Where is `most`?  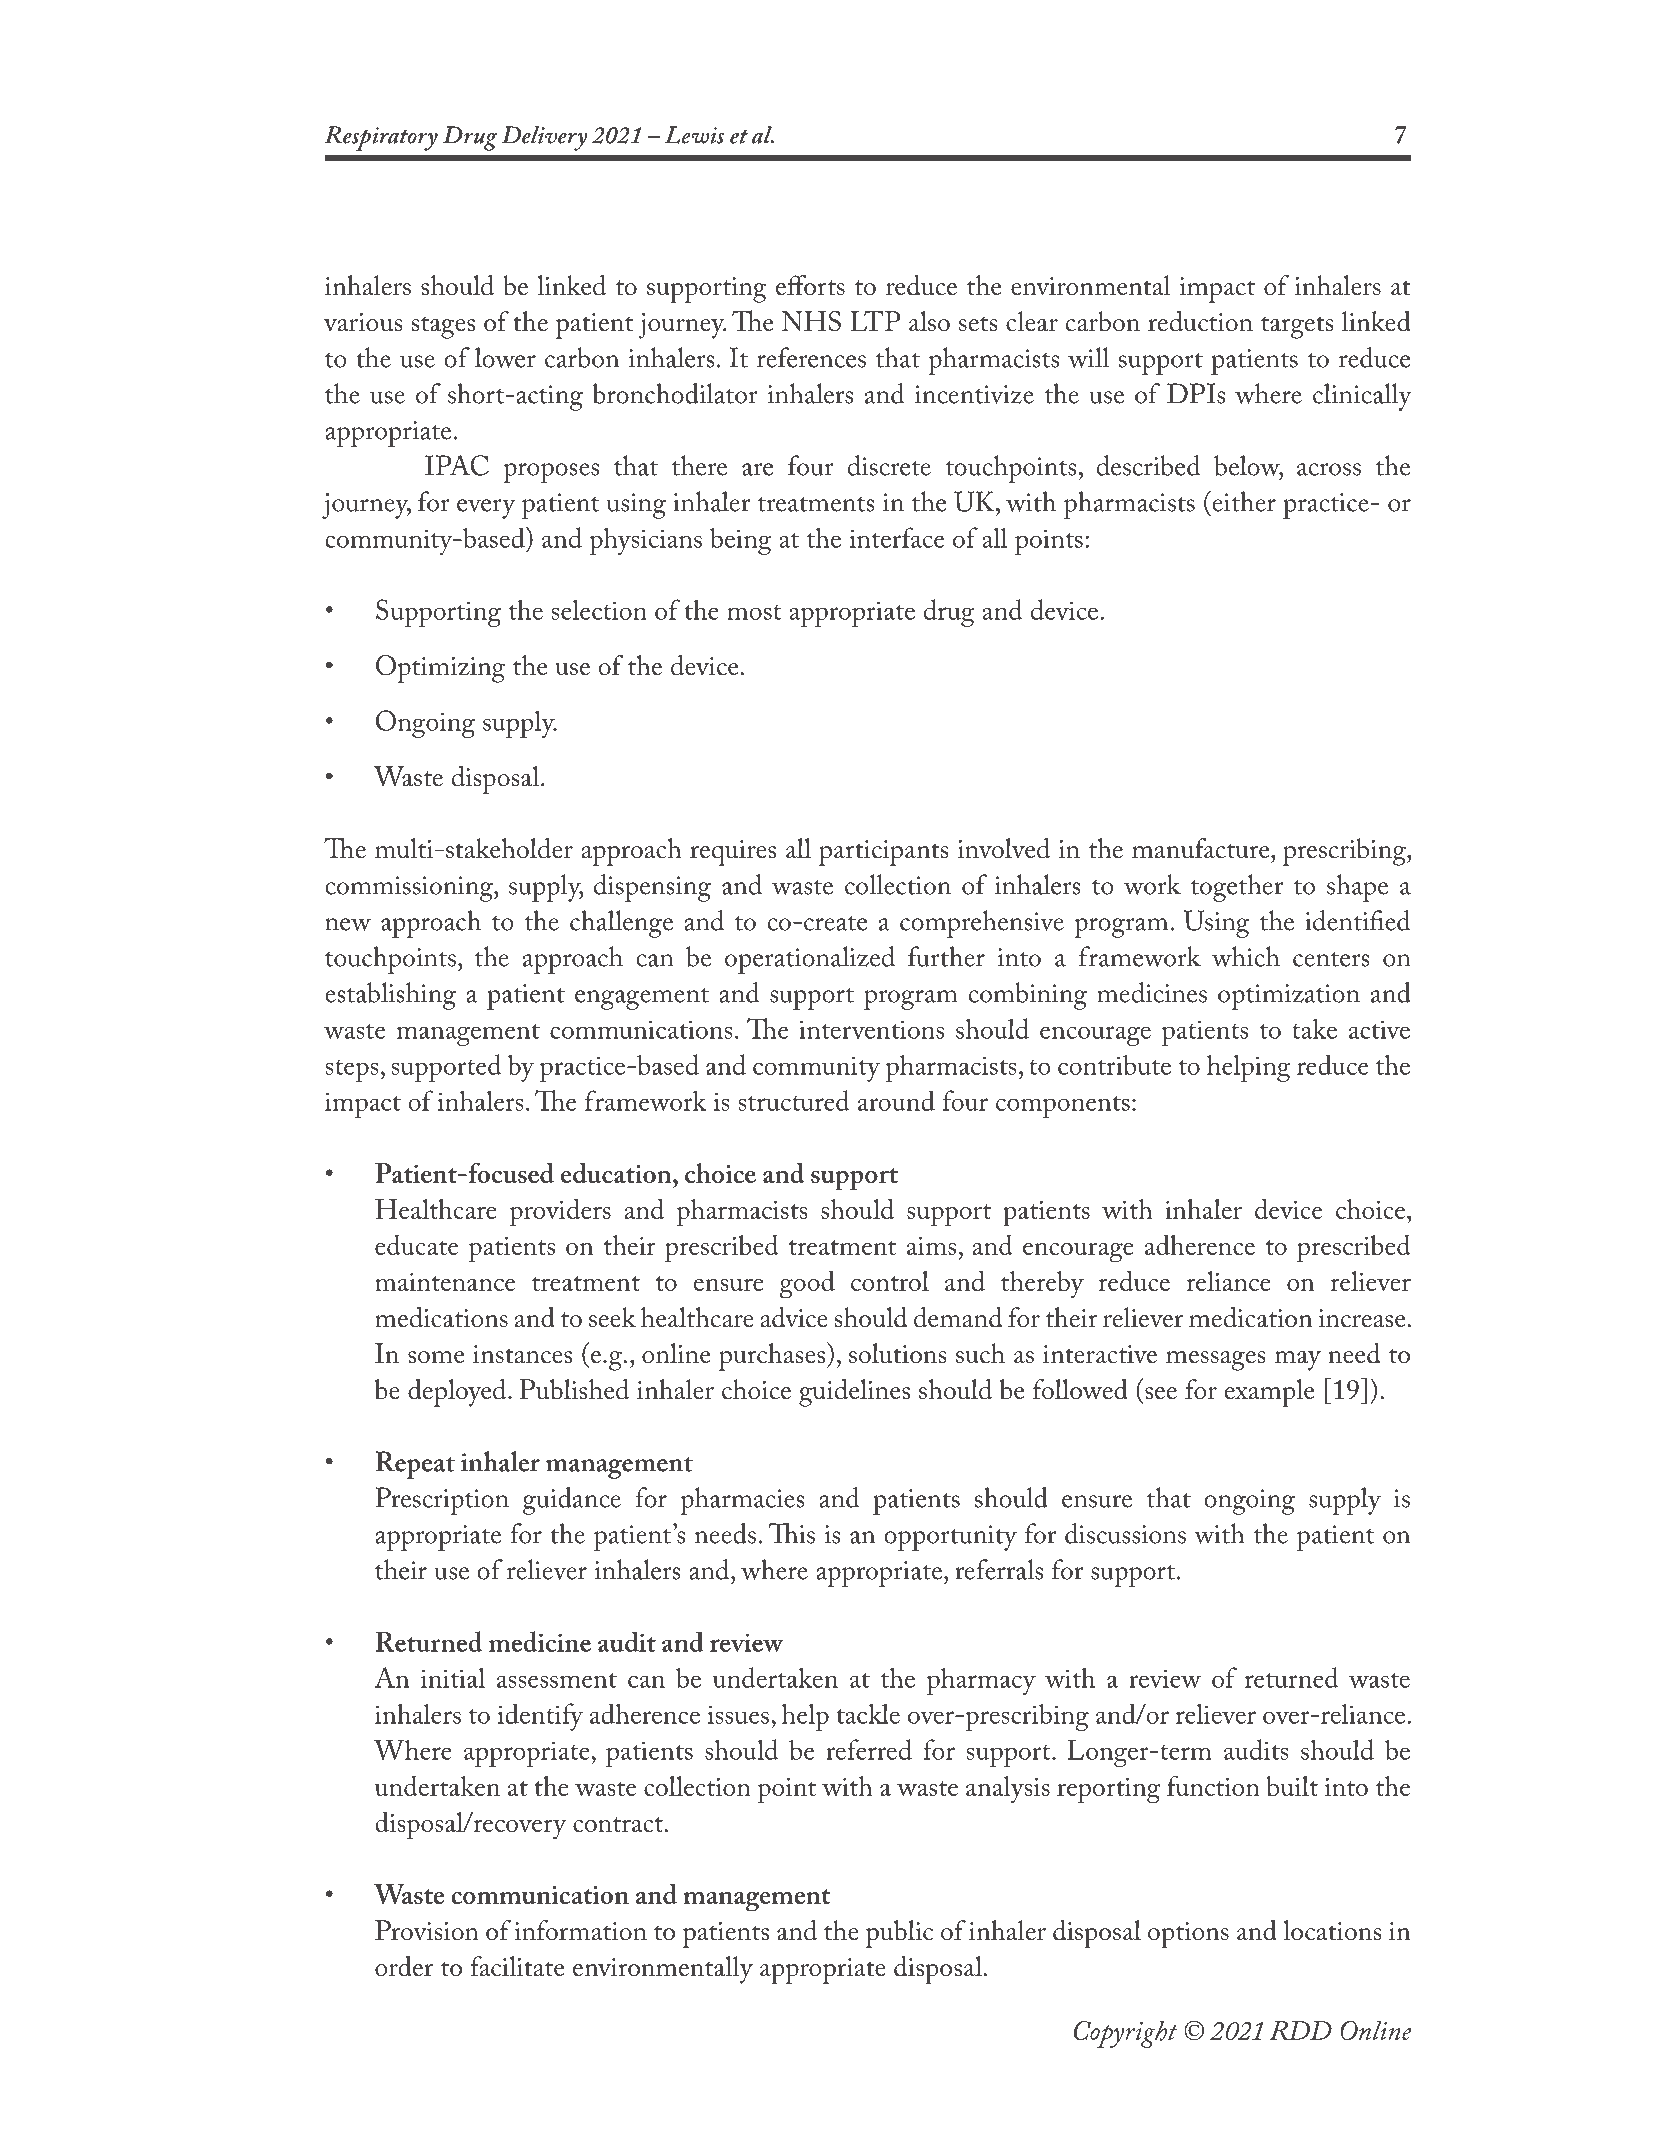 most is located at coordinates (754, 612).
